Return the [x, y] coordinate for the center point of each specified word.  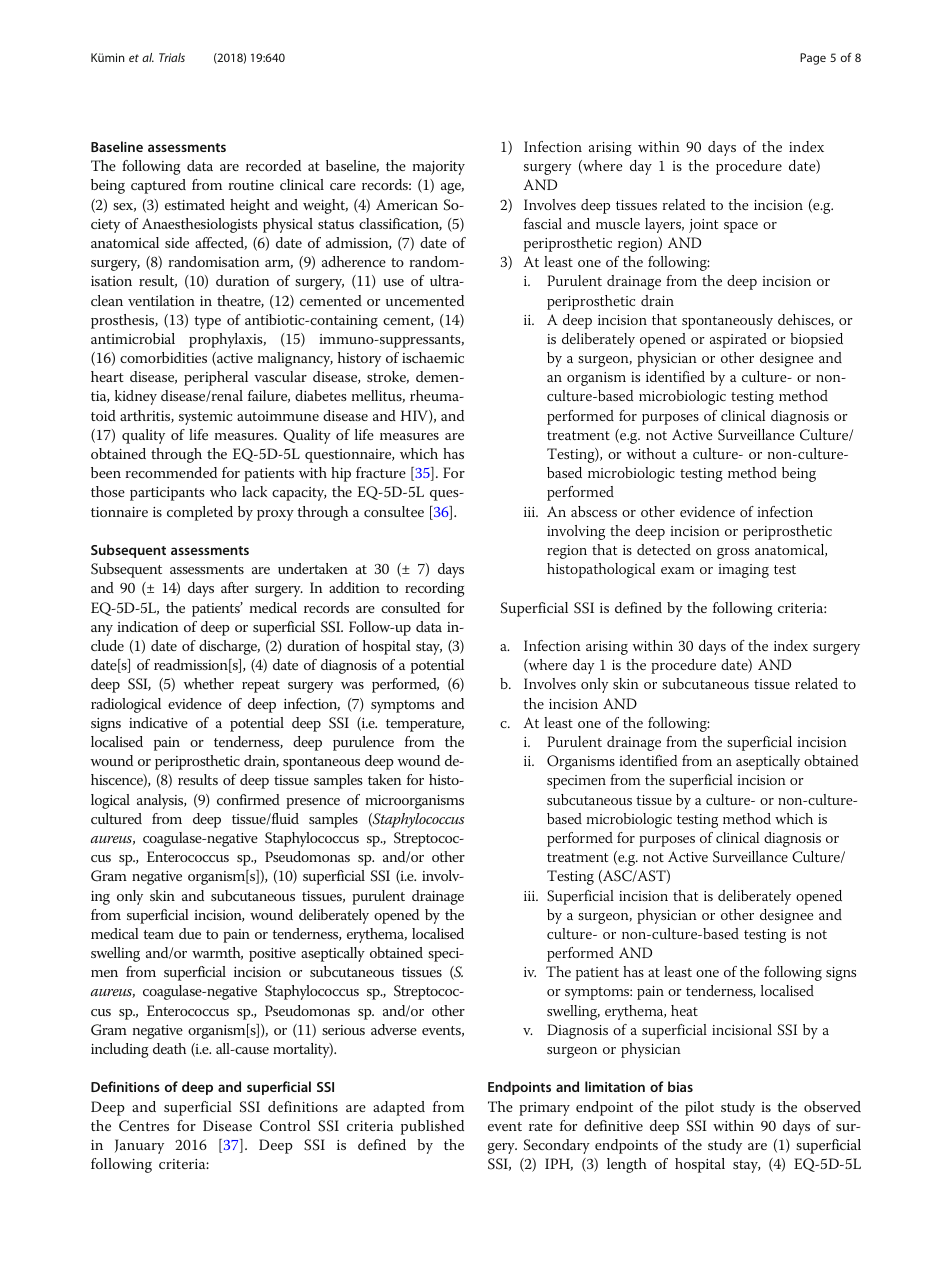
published [432, 1127]
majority [439, 168]
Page [813, 59]
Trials [172, 57]
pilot [699, 1108]
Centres [144, 1126]
